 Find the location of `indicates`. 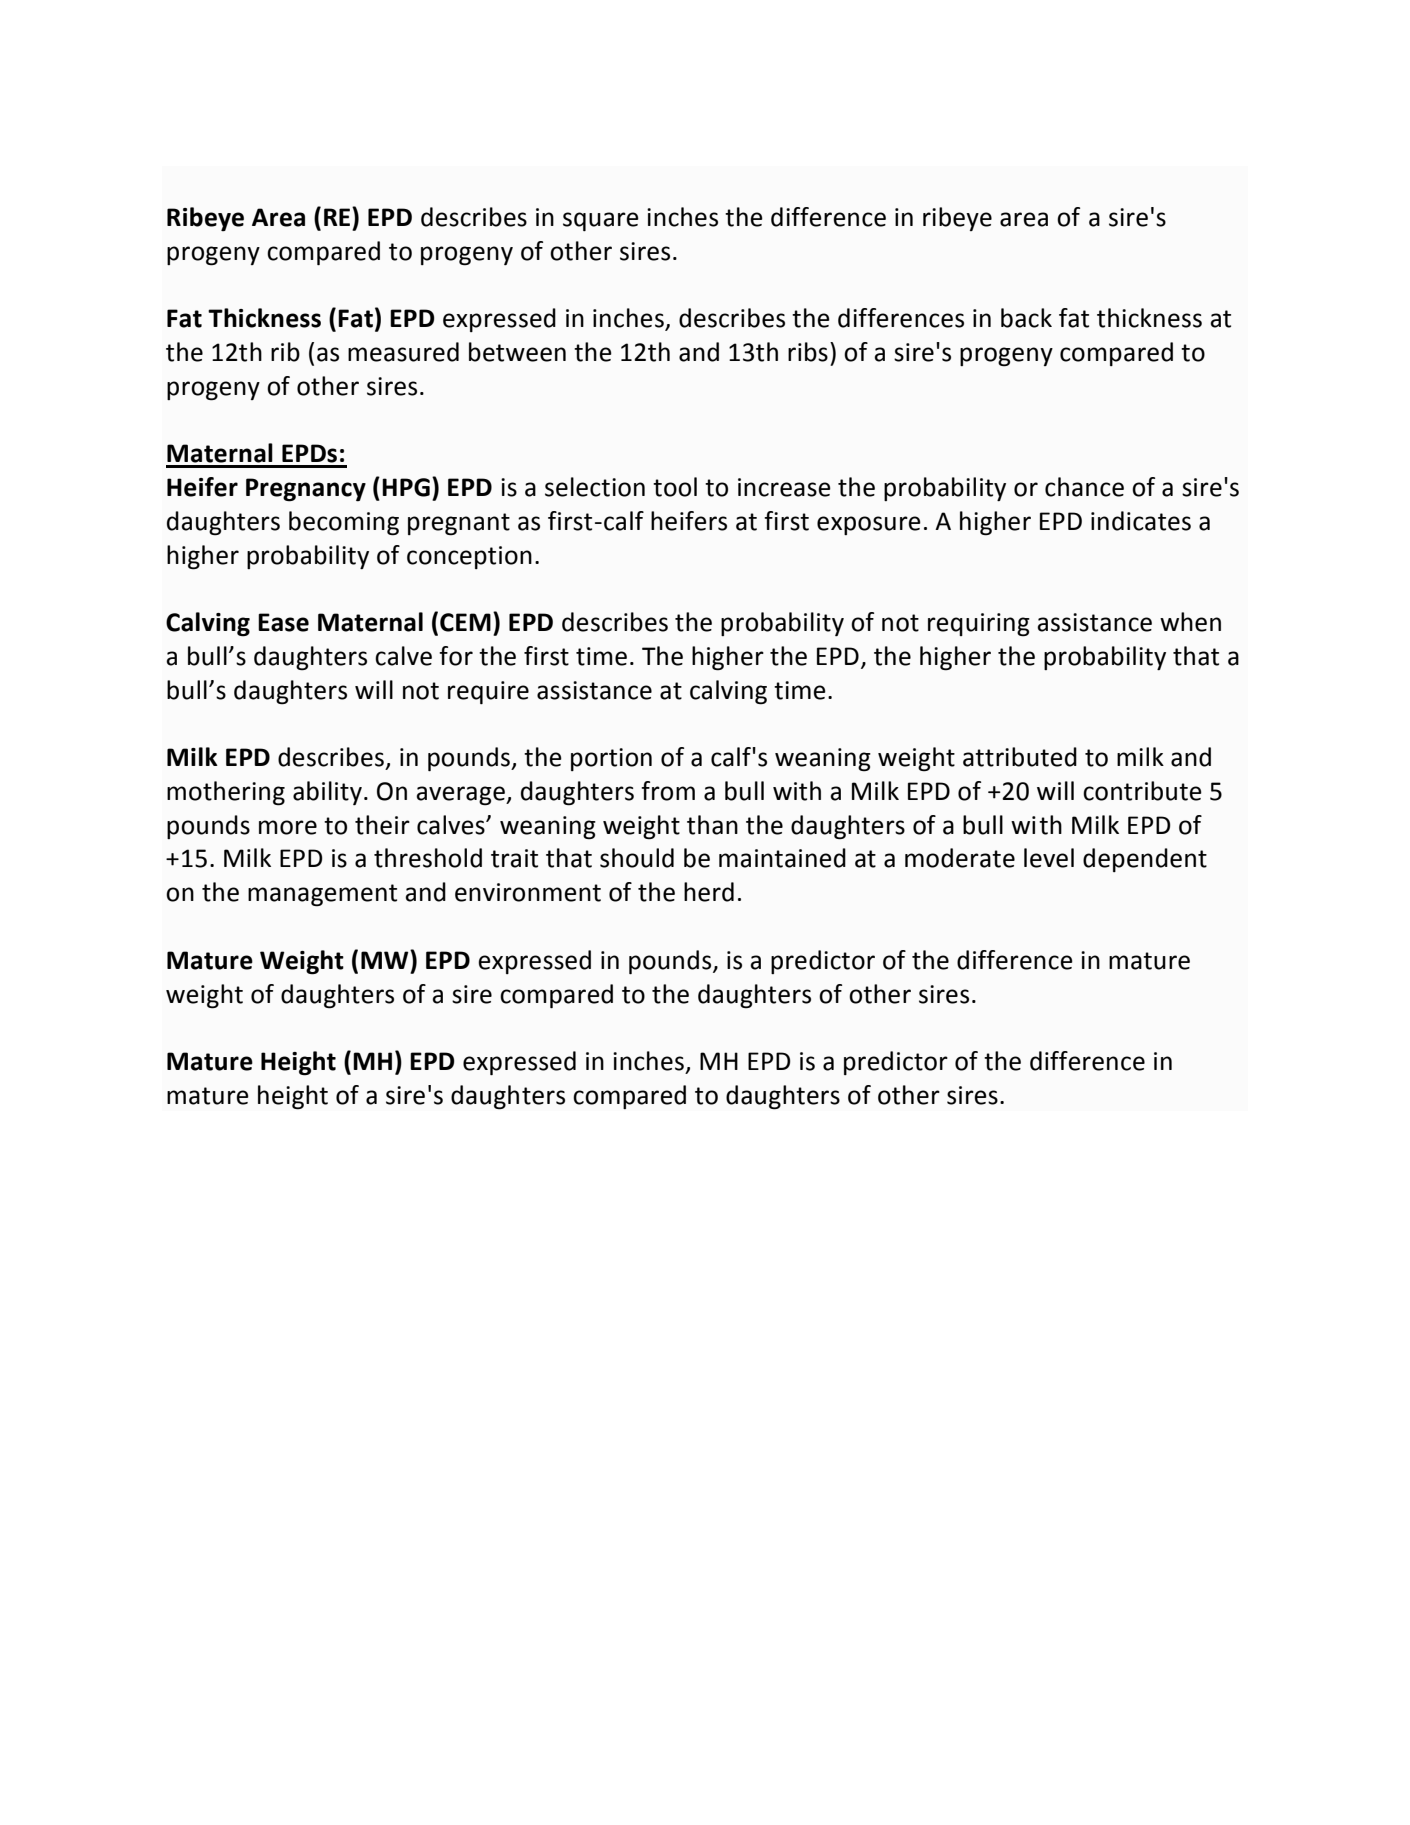

indicates is located at coordinates (1141, 521).
